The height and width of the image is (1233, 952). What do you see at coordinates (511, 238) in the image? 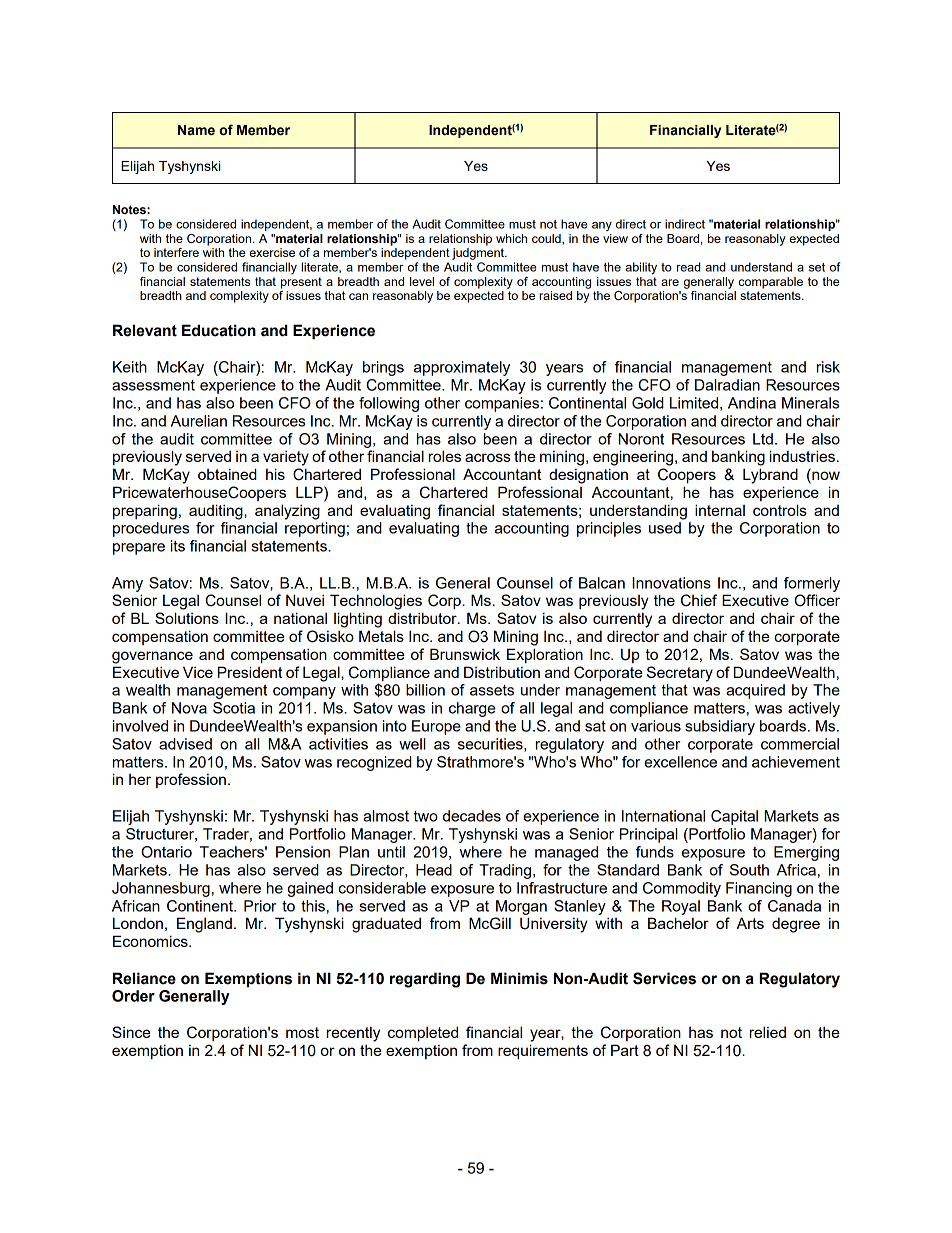
I see `which` at bounding box center [511, 238].
